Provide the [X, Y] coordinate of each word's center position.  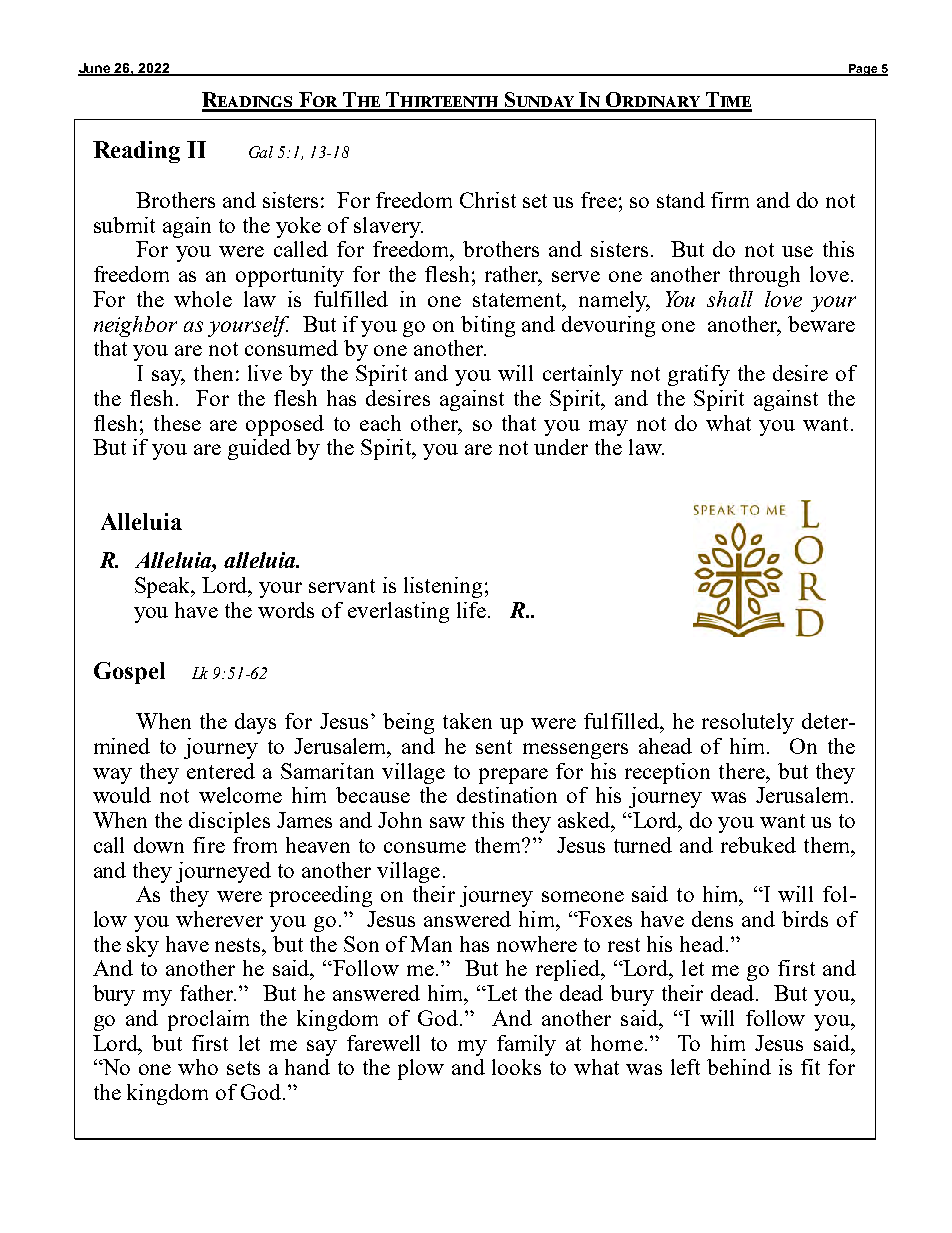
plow [421, 1069]
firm [730, 200]
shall [730, 299]
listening [443, 587]
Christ [488, 200]
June [95, 69]
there [743, 771]
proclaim [208, 1020]
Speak [164, 587]
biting [488, 326]
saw [447, 822]
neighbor [135, 326]
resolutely [748, 723]
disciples [229, 822]
